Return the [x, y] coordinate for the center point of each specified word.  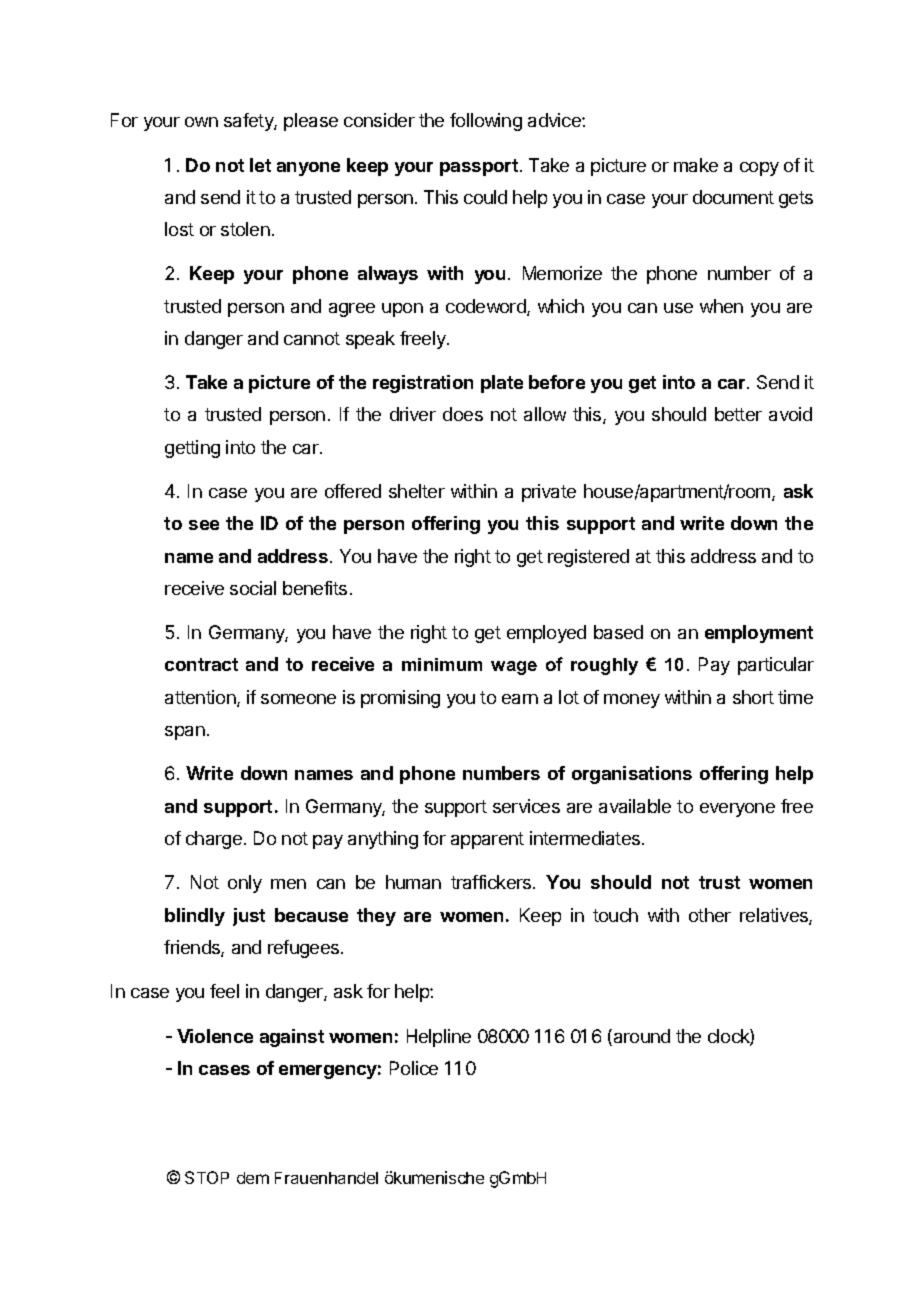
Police [414, 1068]
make [696, 165]
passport [479, 167]
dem [253, 1178]
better [738, 414]
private [549, 493]
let [260, 165]
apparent [487, 840]
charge [214, 840]
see [204, 525]
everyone [737, 810]
